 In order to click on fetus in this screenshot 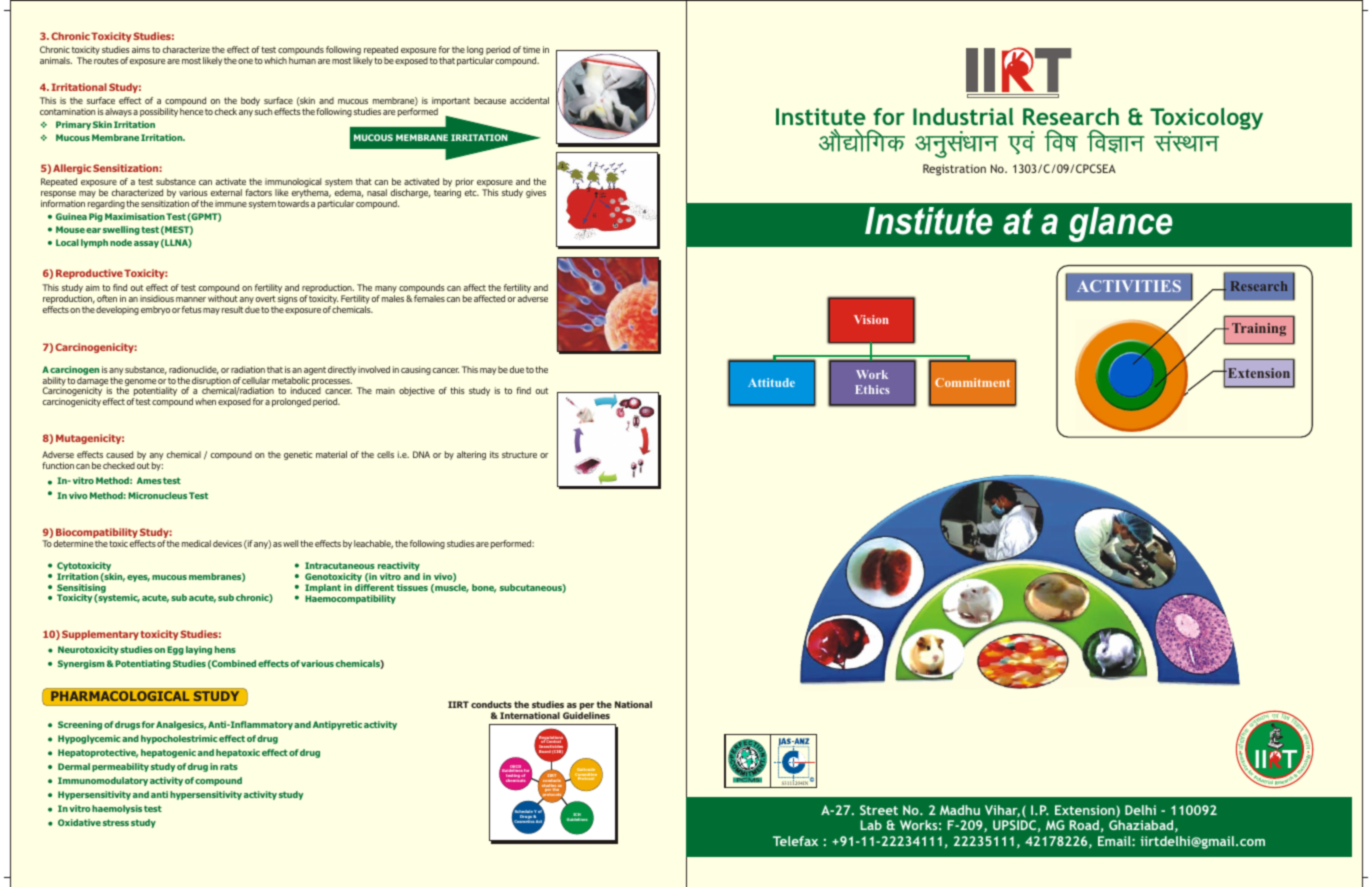, I will do `click(192, 309)`.
